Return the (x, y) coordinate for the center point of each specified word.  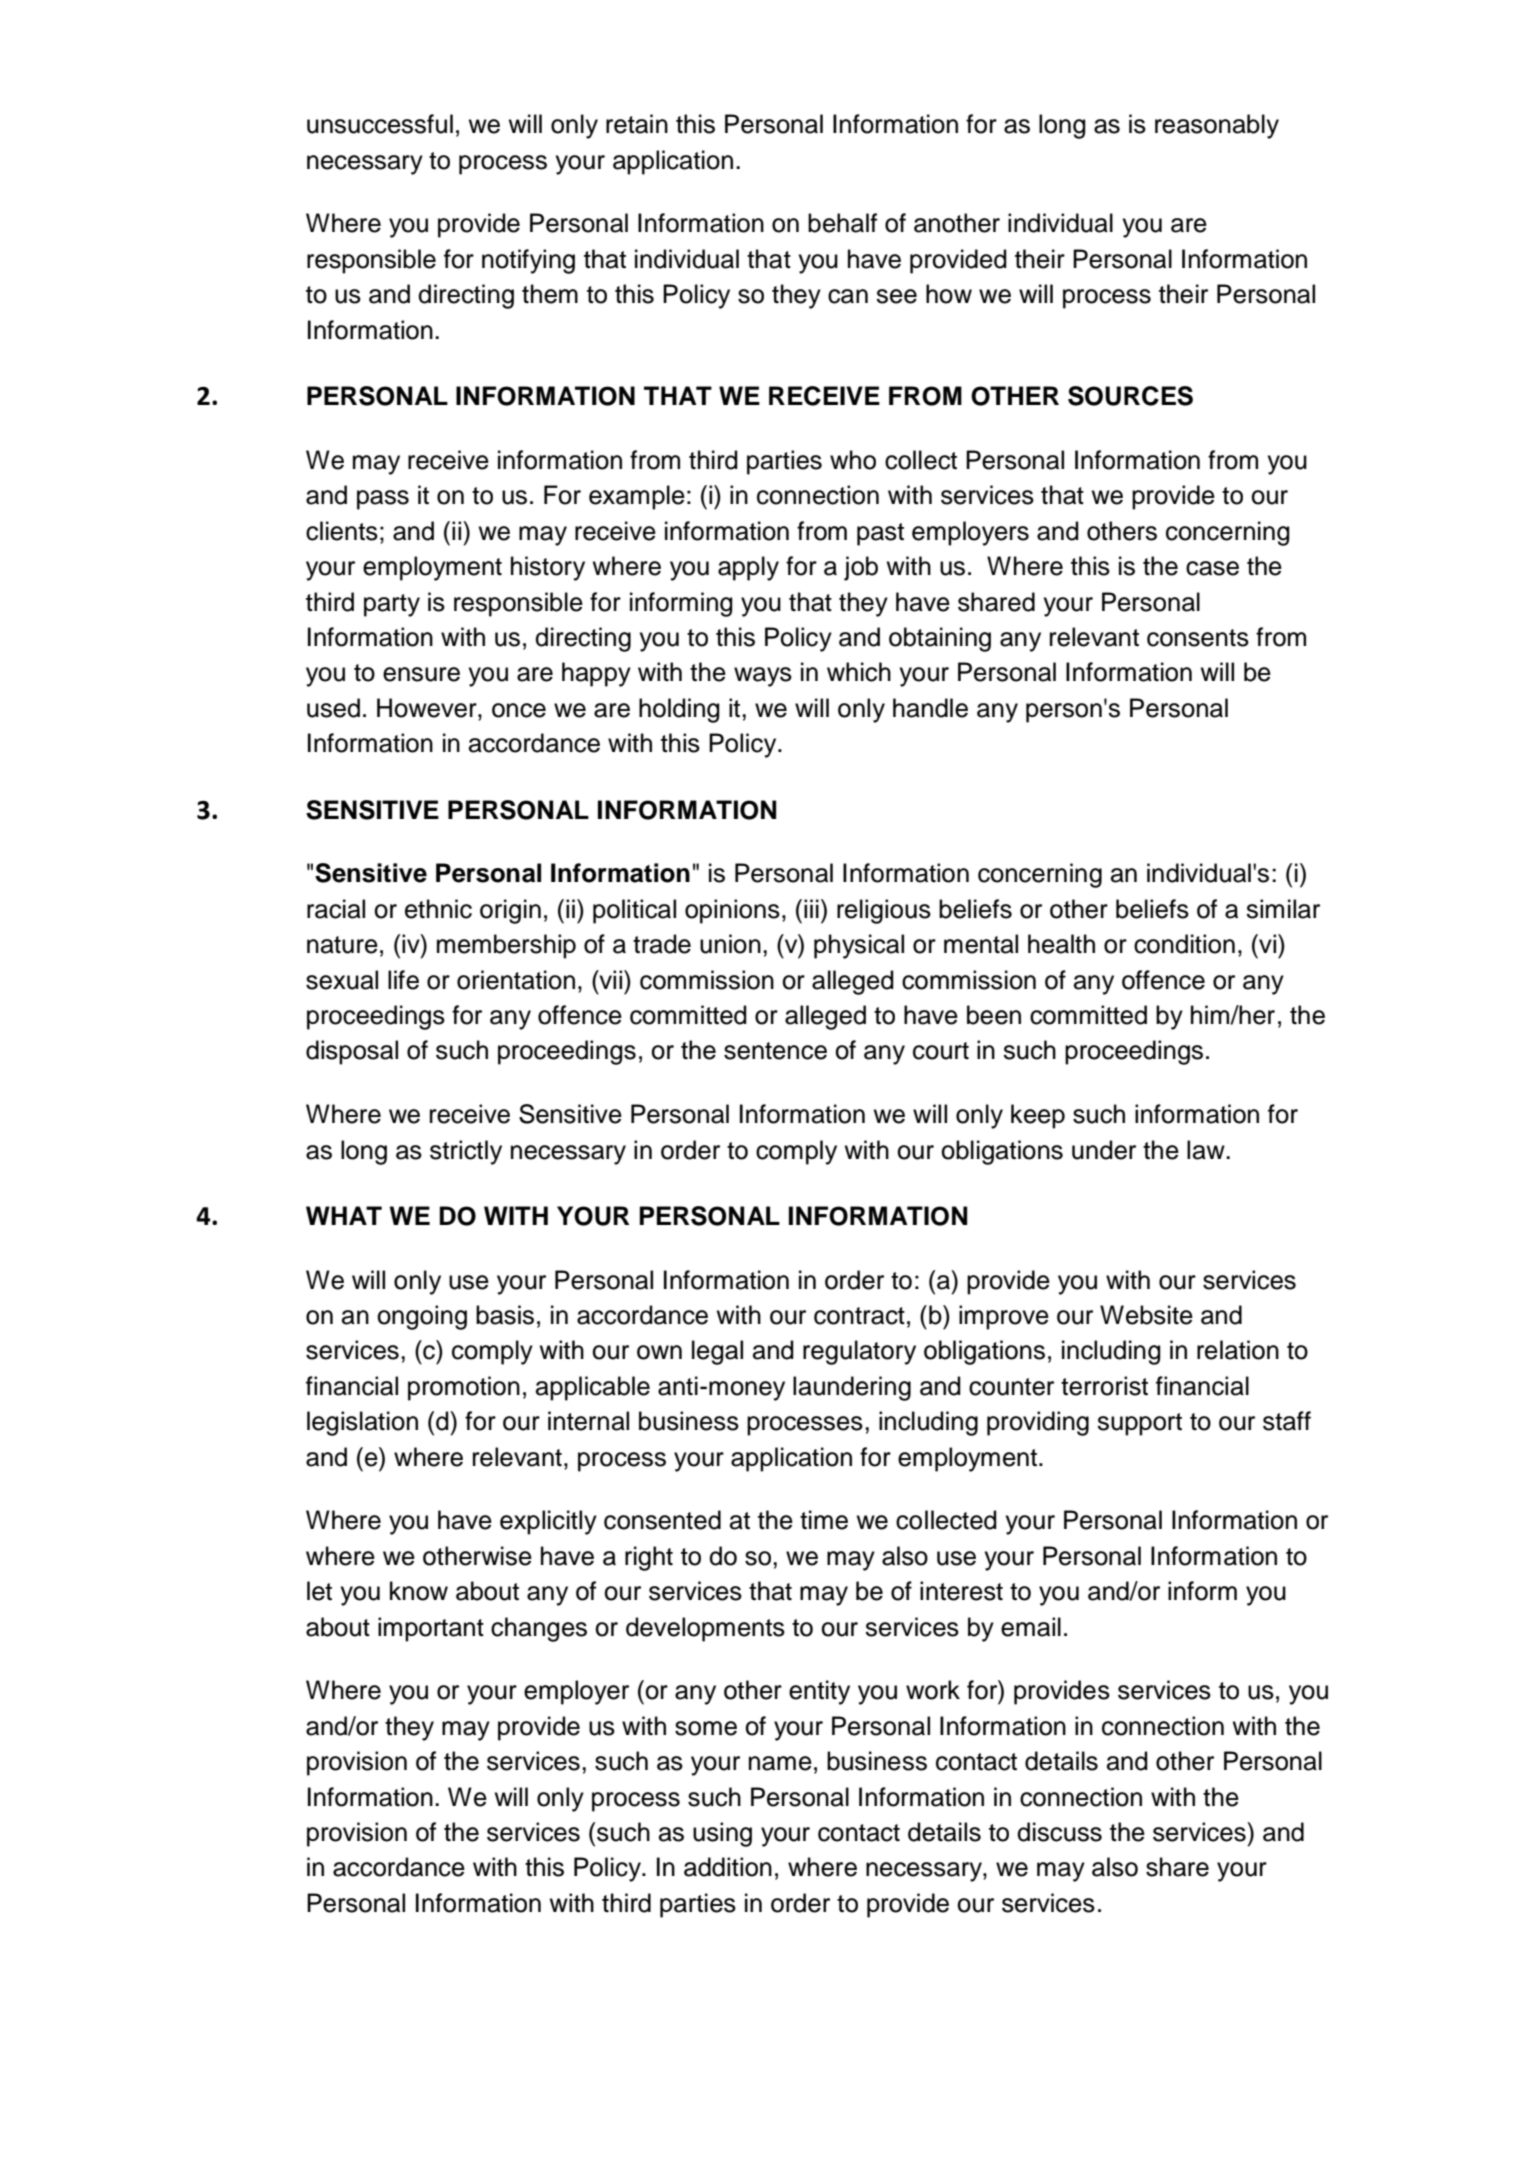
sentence (775, 1051)
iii (811, 908)
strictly (466, 1152)
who (853, 460)
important (431, 1629)
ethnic (438, 909)
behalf (842, 223)
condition (1184, 944)
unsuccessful (380, 124)
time (824, 1520)
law (1207, 1150)
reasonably (1217, 126)
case (1212, 568)
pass (383, 500)
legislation (362, 1423)
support (1139, 1424)
